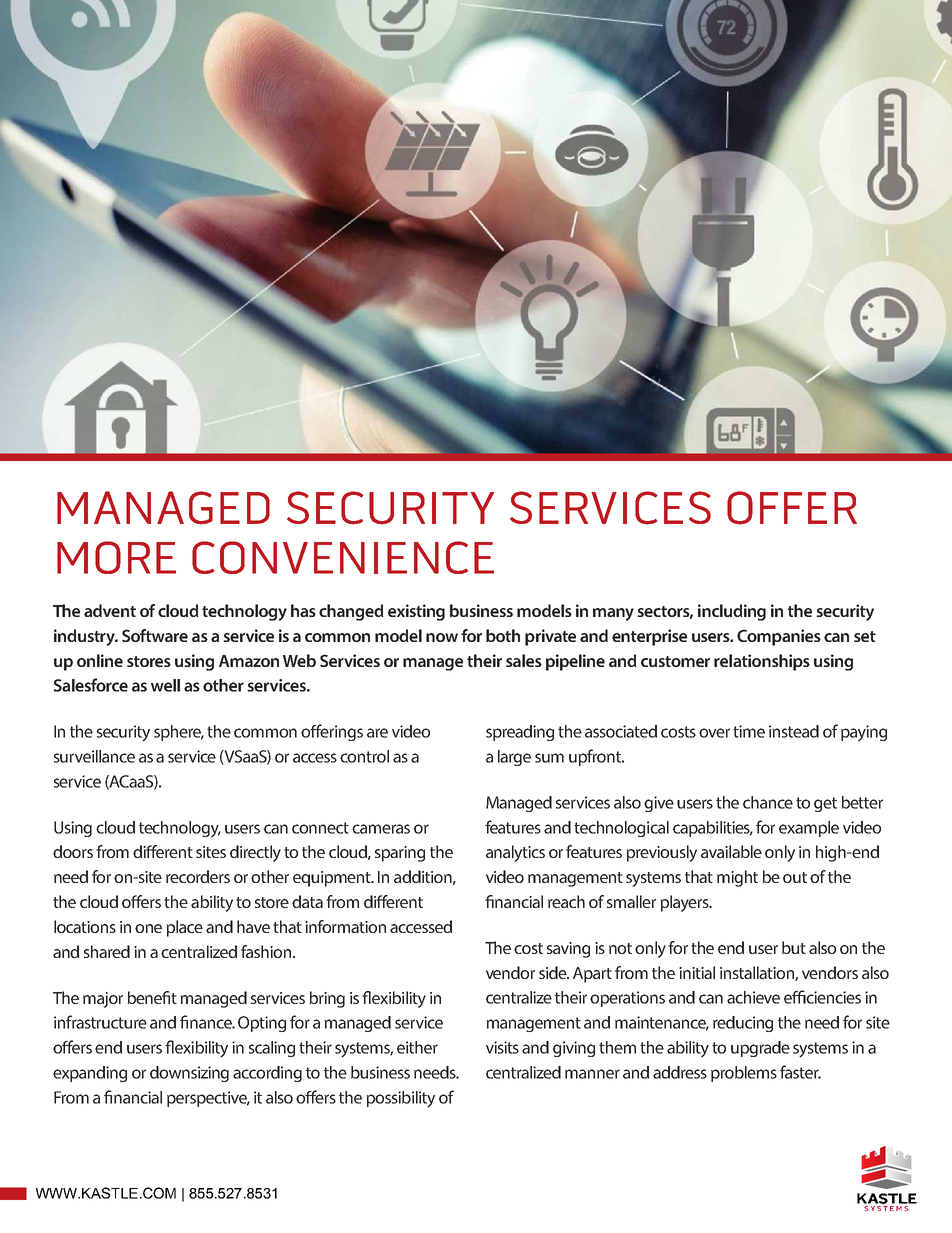 This page has height=1233, width=952. Describe the element at coordinates (809, 829) in the page. I see `example` at that location.
